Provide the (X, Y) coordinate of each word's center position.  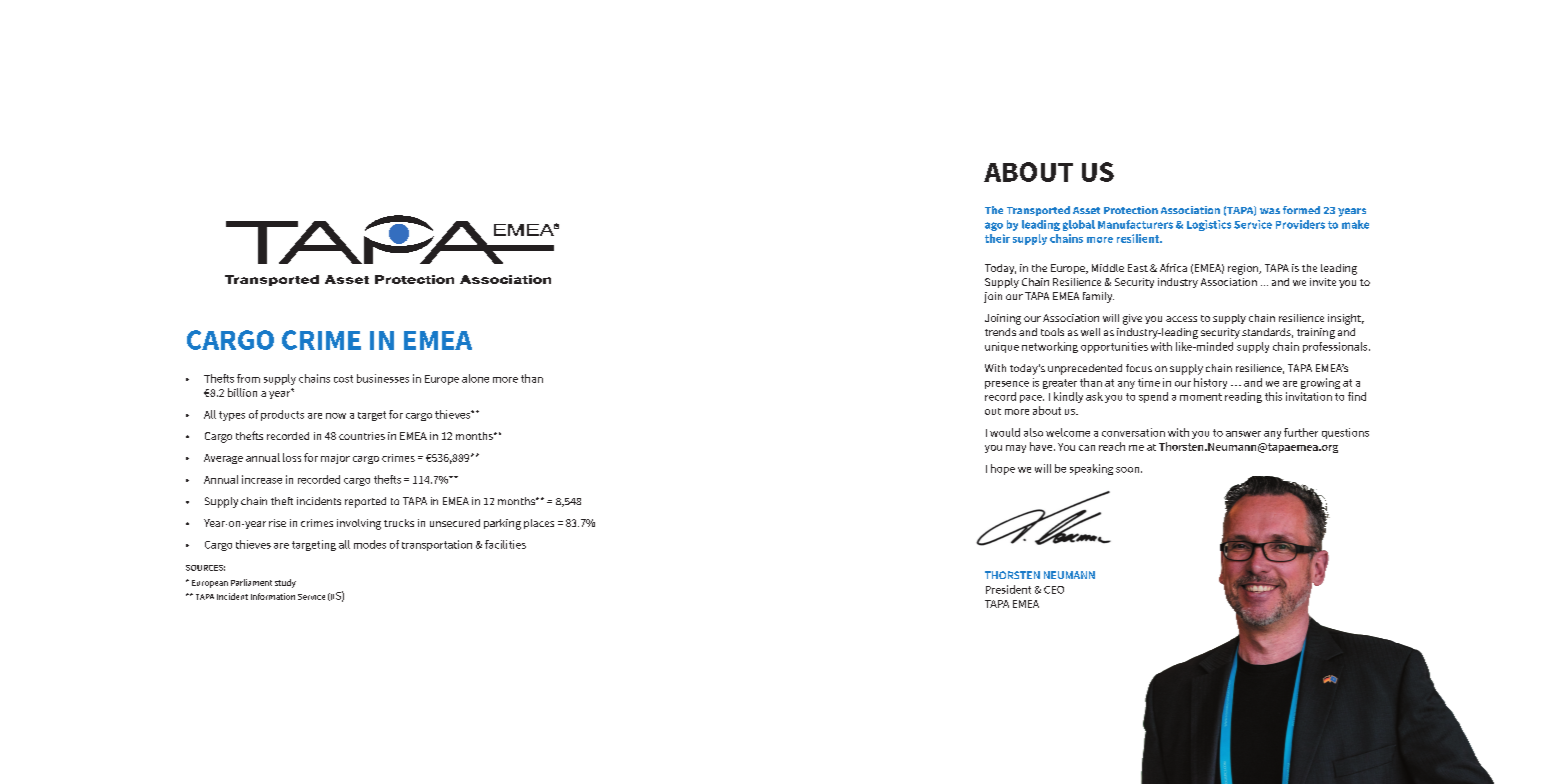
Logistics (1209, 225)
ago (994, 226)
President (1008, 589)
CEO (1054, 590)
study (285, 583)
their (997, 238)
